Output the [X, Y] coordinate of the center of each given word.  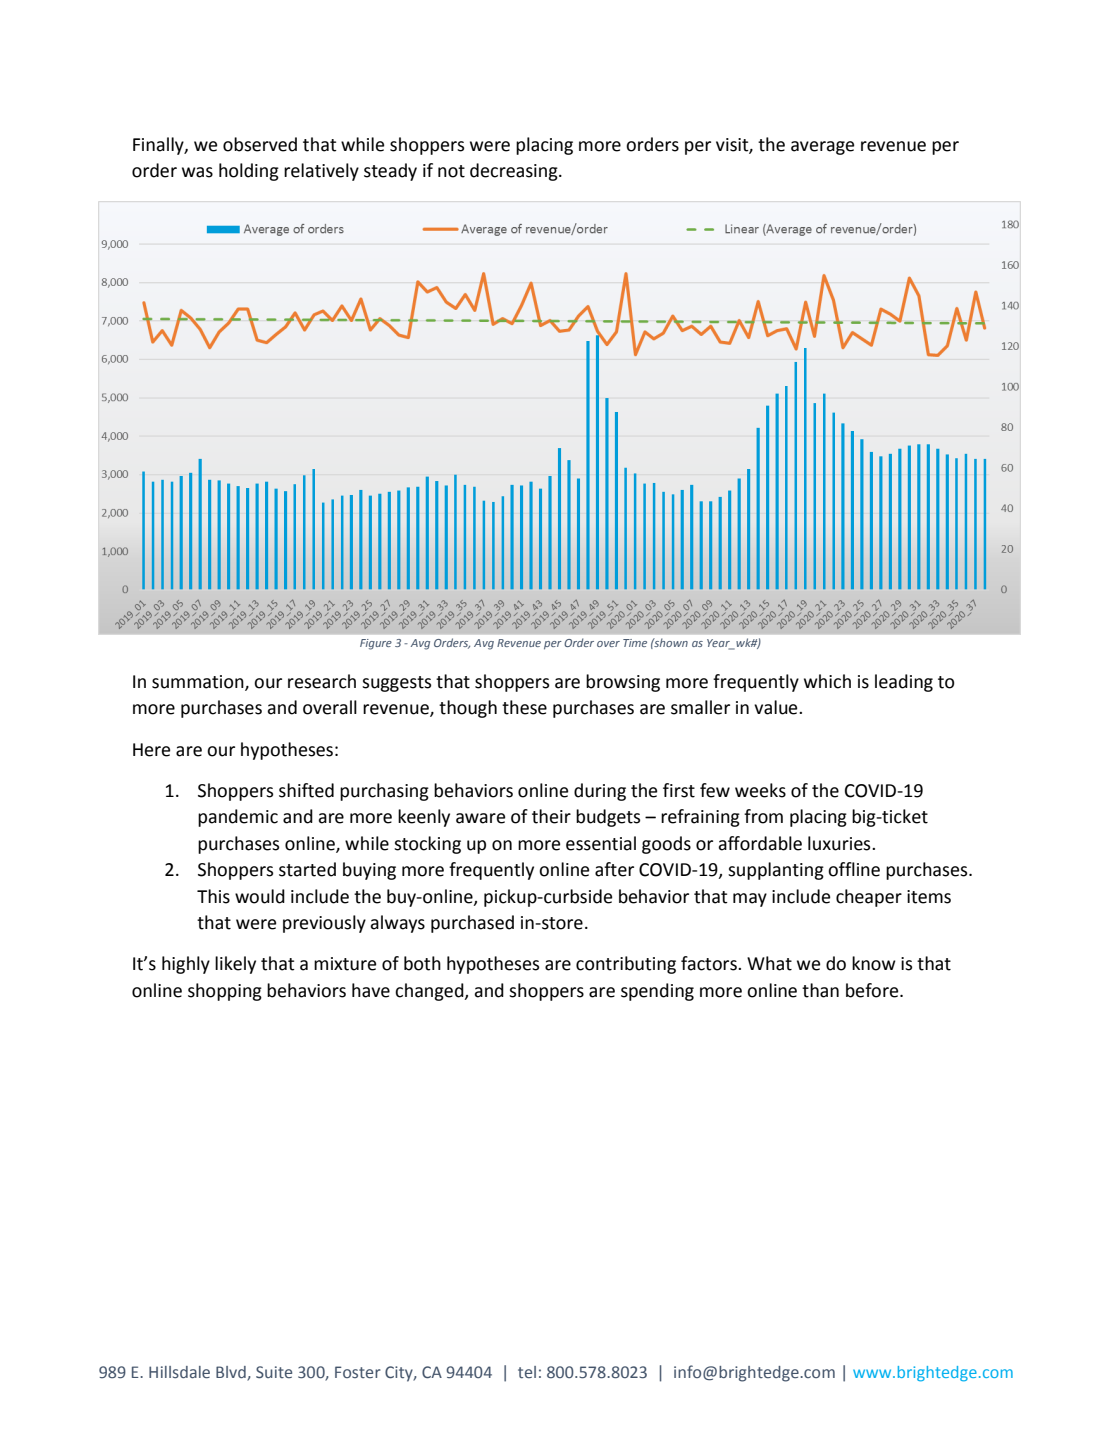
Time [635, 643]
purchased [472, 924]
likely [235, 965]
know [874, 963]
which [827, 681]
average [822, 148]
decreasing [515, 172]
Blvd [232, 1373]
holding [249, 172]
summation [199, 683]
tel [527, 1372]
